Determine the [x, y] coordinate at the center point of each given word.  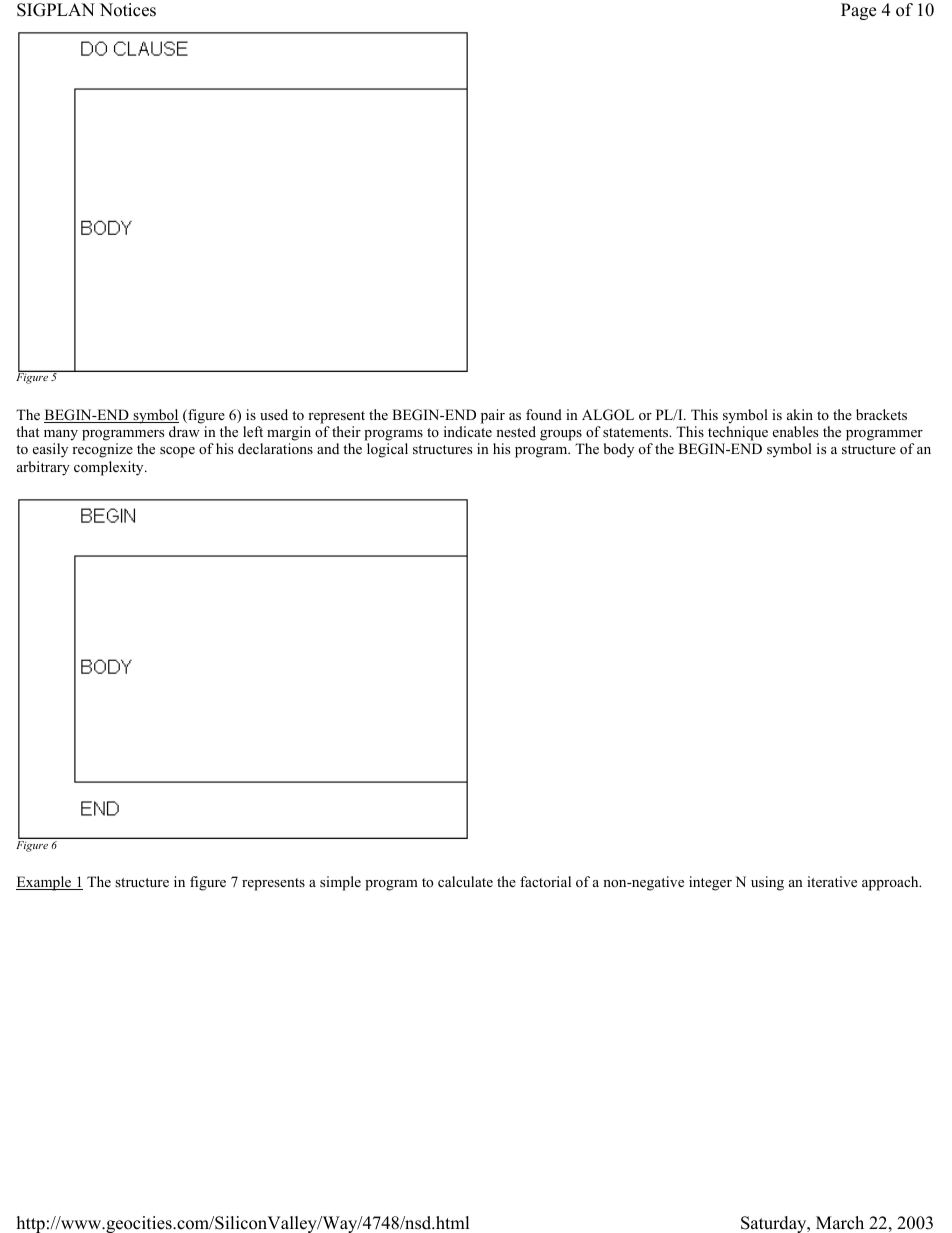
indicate [468, 431]
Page [858, 11]
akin [800, 414]
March [840, 1223]
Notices [128, 10]
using [767, 883]
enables [795, 431]
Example [45, 883]
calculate [465, 881]
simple [340, 883]
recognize [102, 450]
